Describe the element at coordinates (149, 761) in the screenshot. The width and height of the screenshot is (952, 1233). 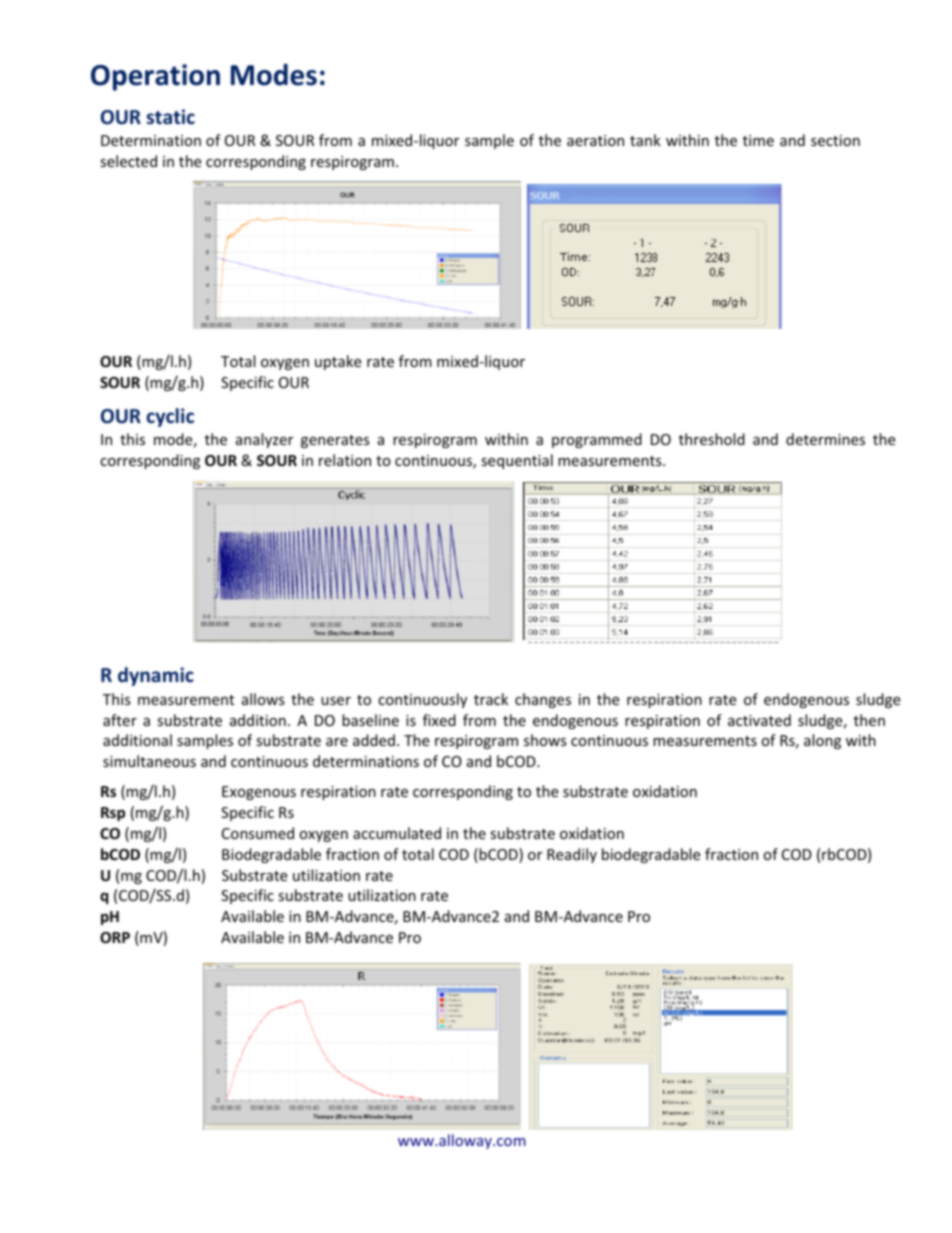
I see `simultaneous` at that location.
